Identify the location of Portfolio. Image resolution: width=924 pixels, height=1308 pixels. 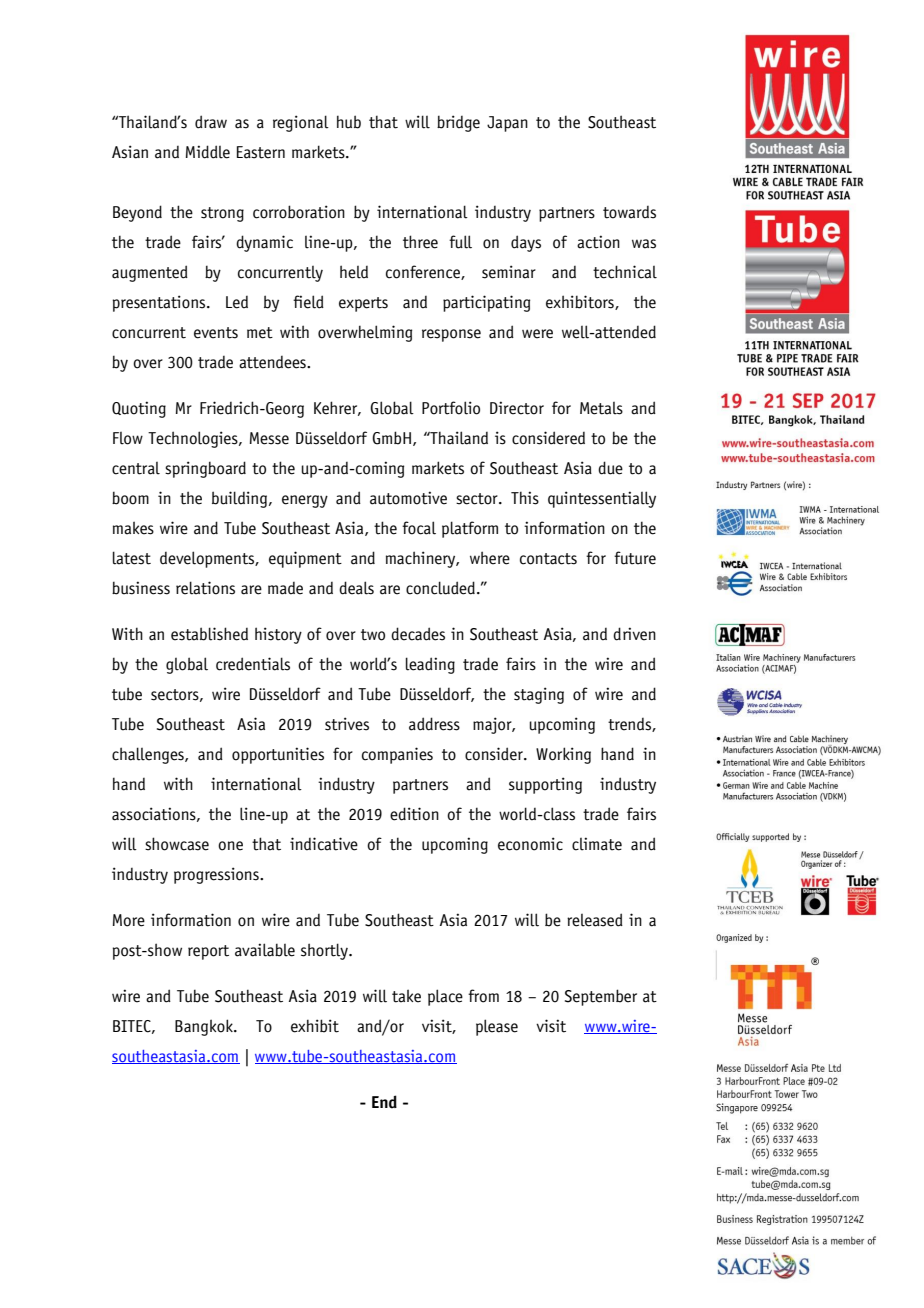
(451, 408).
